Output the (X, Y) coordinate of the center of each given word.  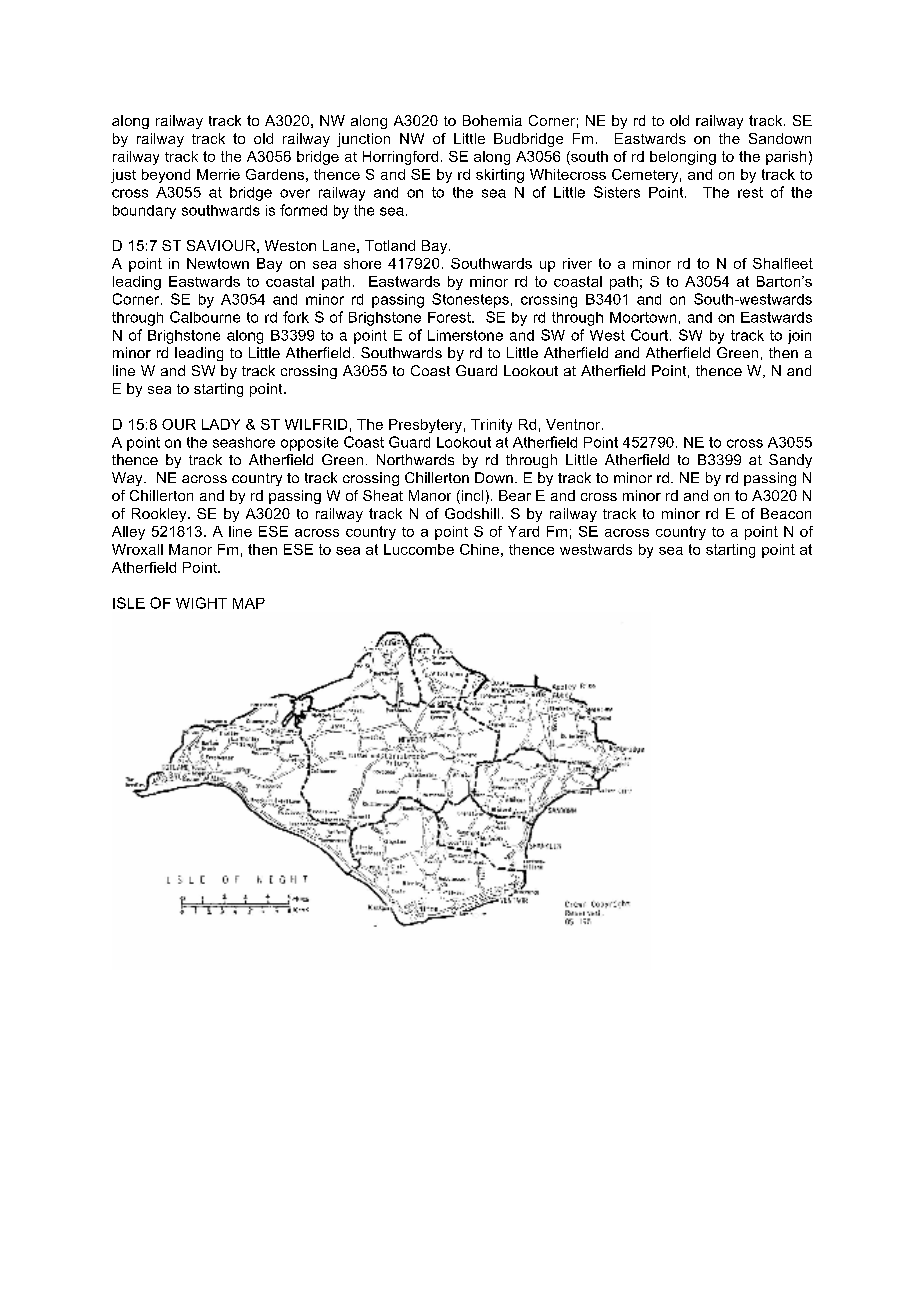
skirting (500, 176)
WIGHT (201, 603)
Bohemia (492, 120)
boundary (144, 212)
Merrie (218, 174)
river (577, 263)
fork (296, 317)
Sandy (790, 461)
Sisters (617, 192)
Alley (128, 533)
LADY (221, 424)
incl (472, 495)
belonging (683, 158)
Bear (515, 495)
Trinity (491, 426)
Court (651, 335)
